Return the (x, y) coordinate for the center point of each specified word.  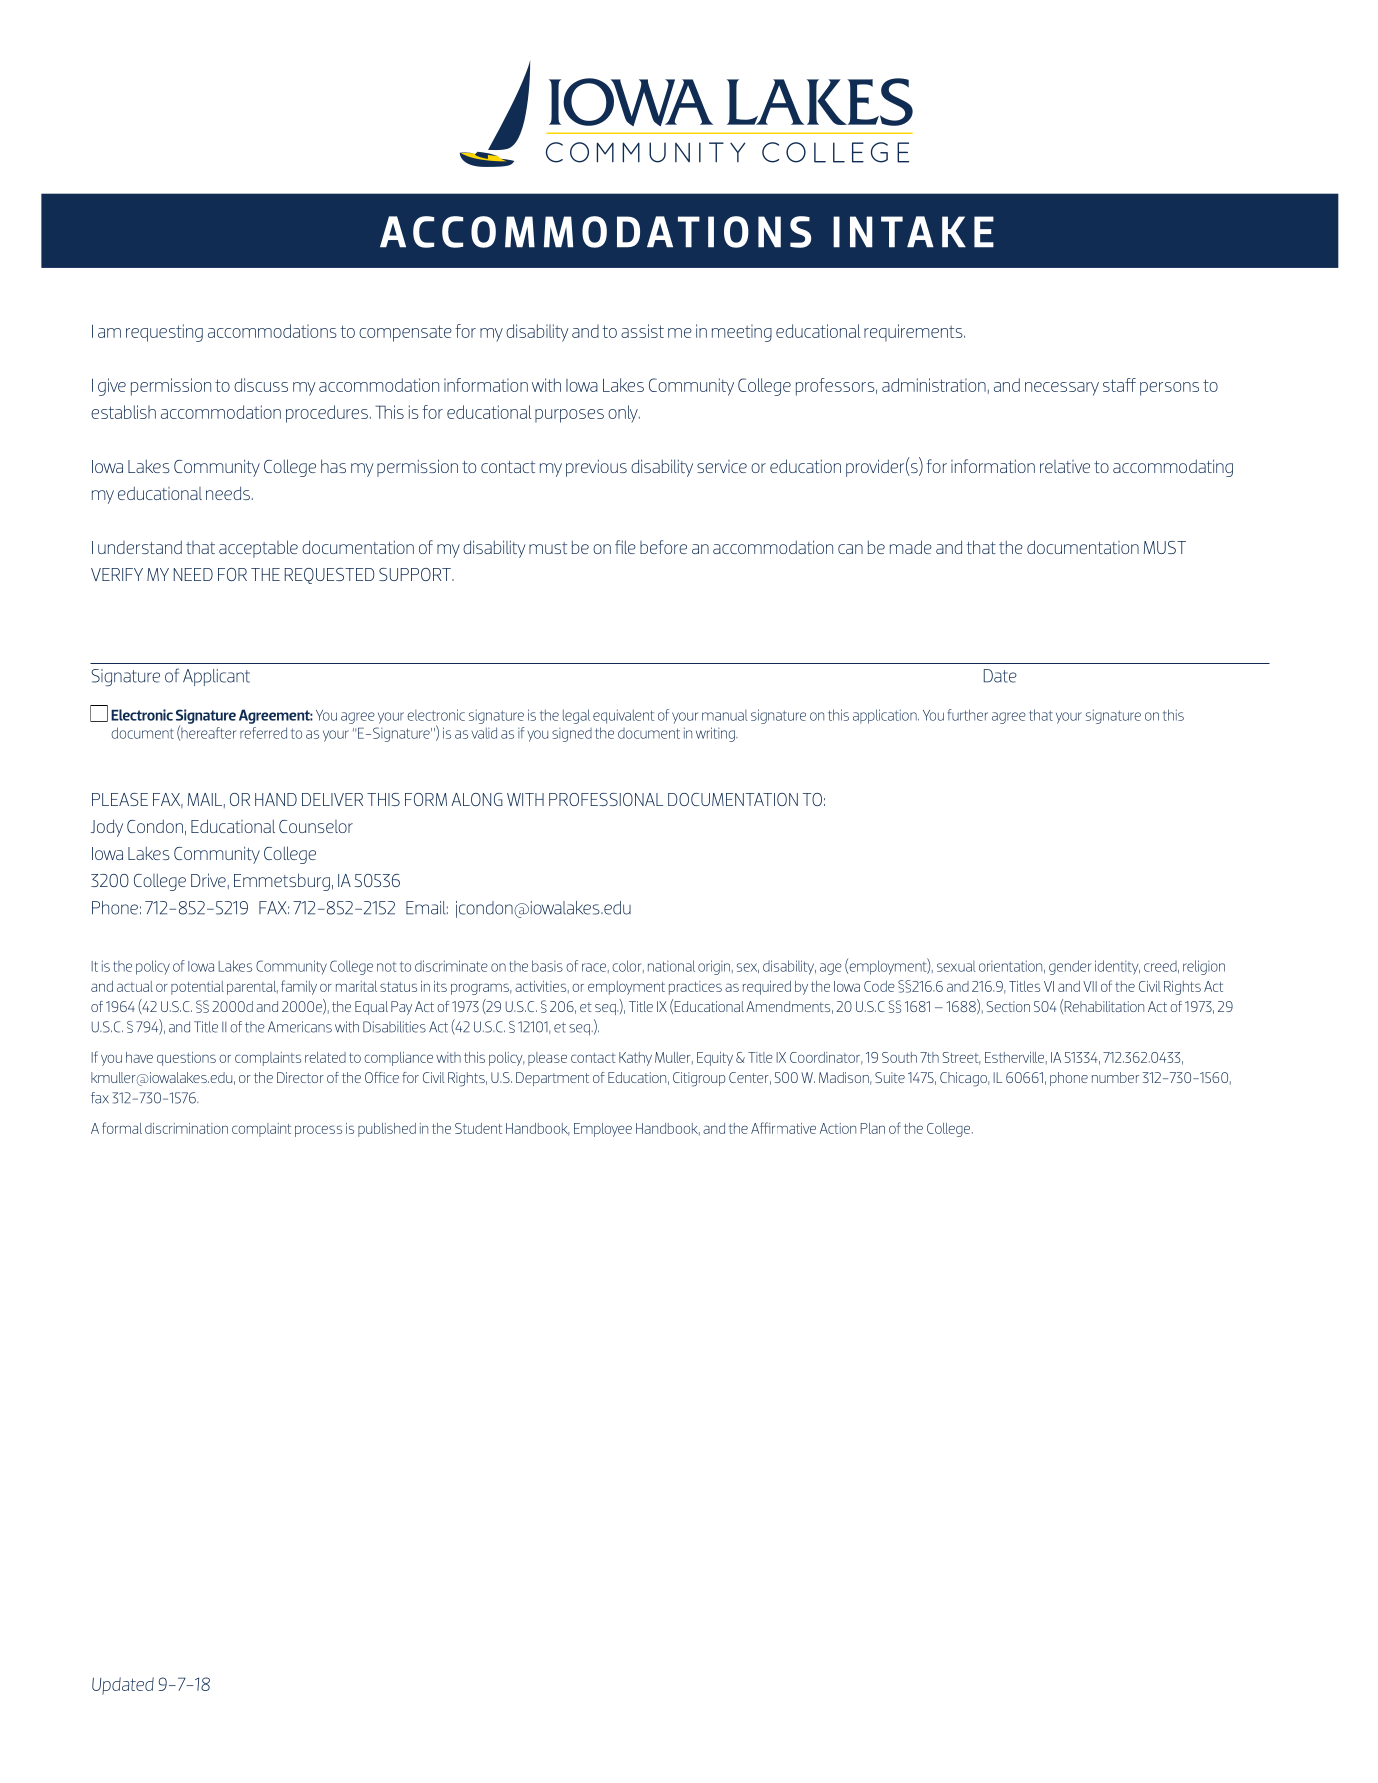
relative (1065, 466)
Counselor (316, 826)
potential (197, 988)
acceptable (258, 549)
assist (642, 331)
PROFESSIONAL (606, 799)
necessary (1062, 389)
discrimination (186, 1128)
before (663, 547)
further (968, 715)
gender (1070, 967)
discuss (261, 385)
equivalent (623, 716)
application (886, 716)
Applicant (216, 677)
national (671, 966)
